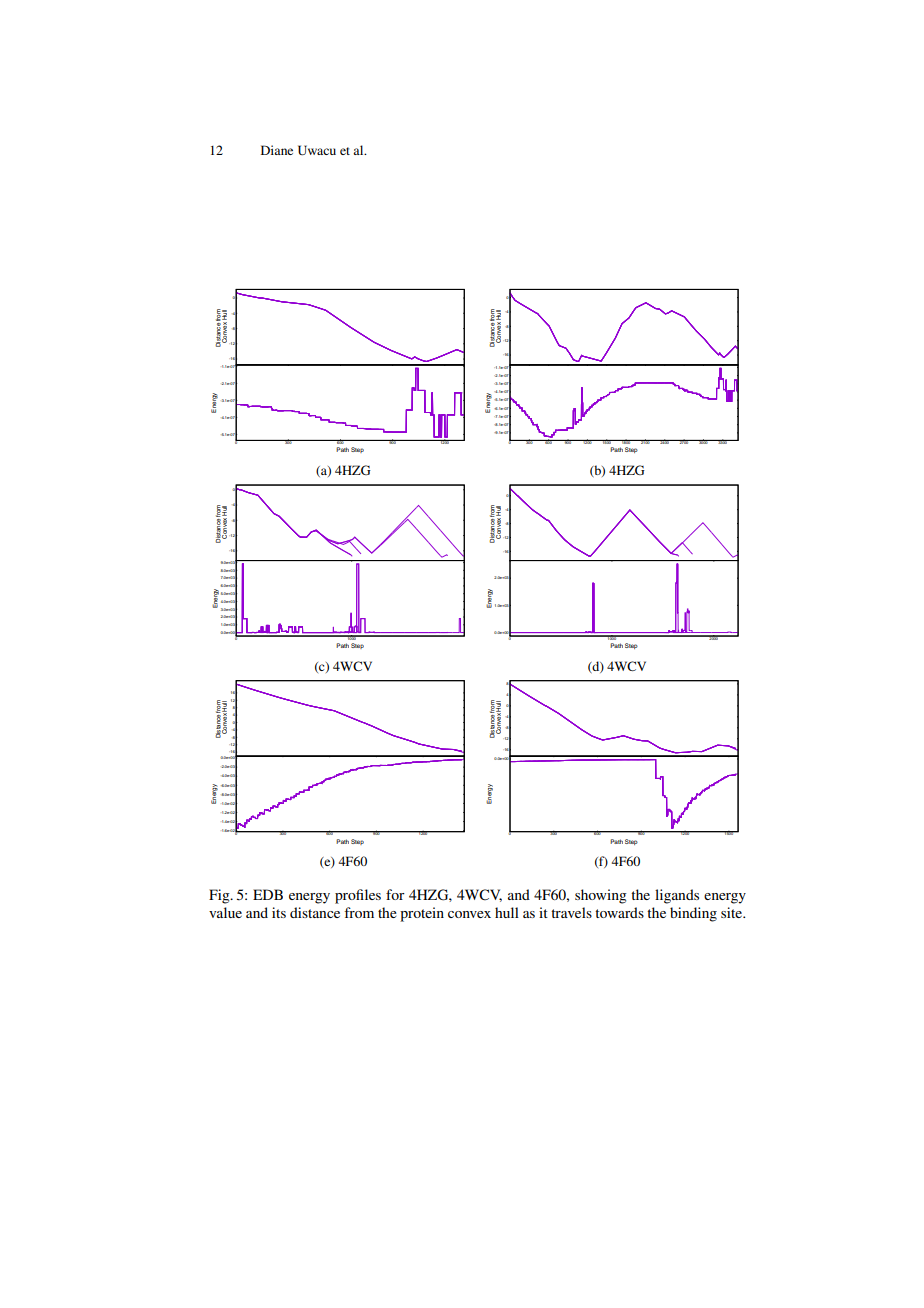  What do you see at coordinates (395, 894) in the document?
I see `for` at bounding box center [395, 894].
